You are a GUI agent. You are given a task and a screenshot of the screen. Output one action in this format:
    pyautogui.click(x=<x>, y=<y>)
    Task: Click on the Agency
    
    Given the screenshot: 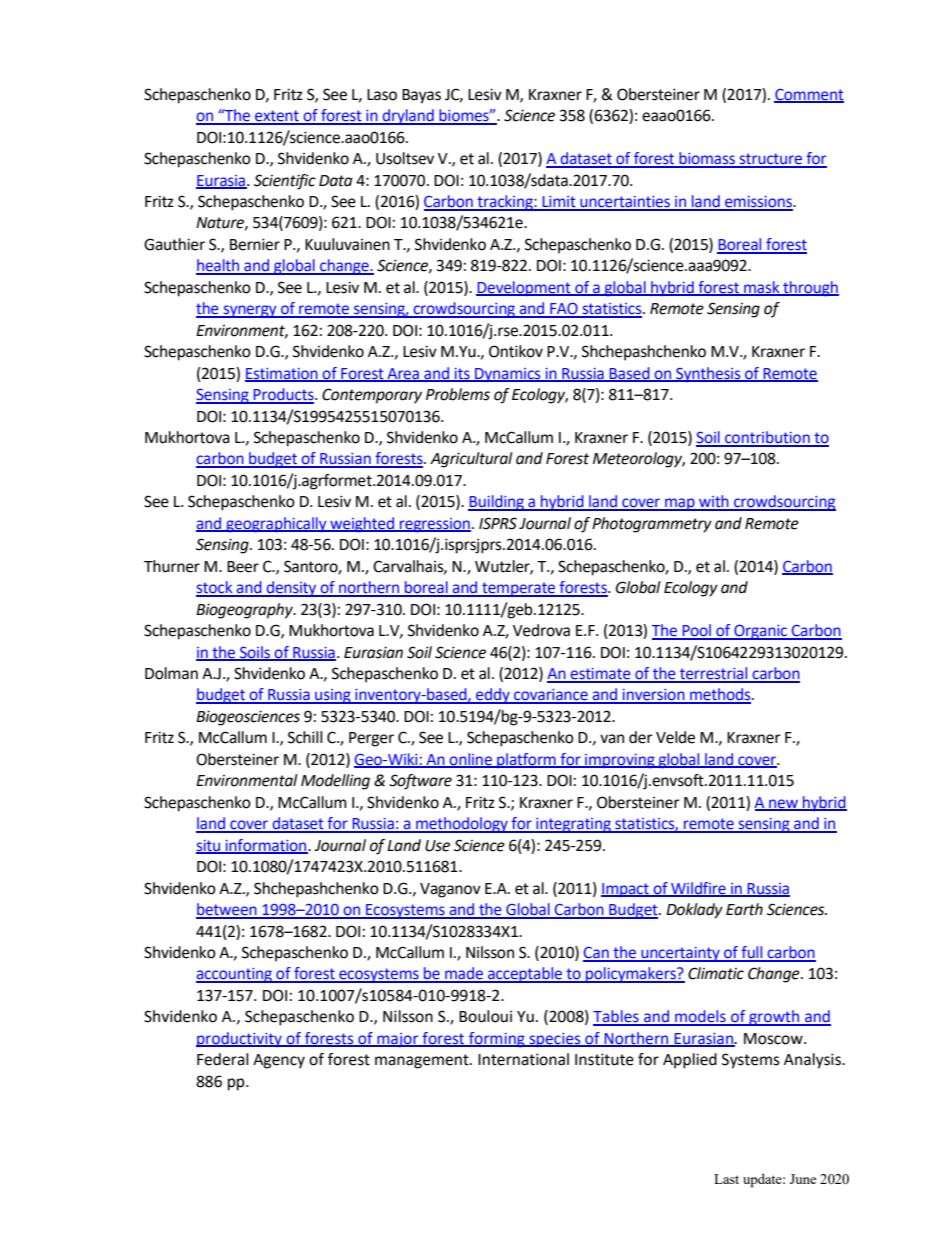 What is the action you would take?
    pyautogui.click(x=279, y=1061)
